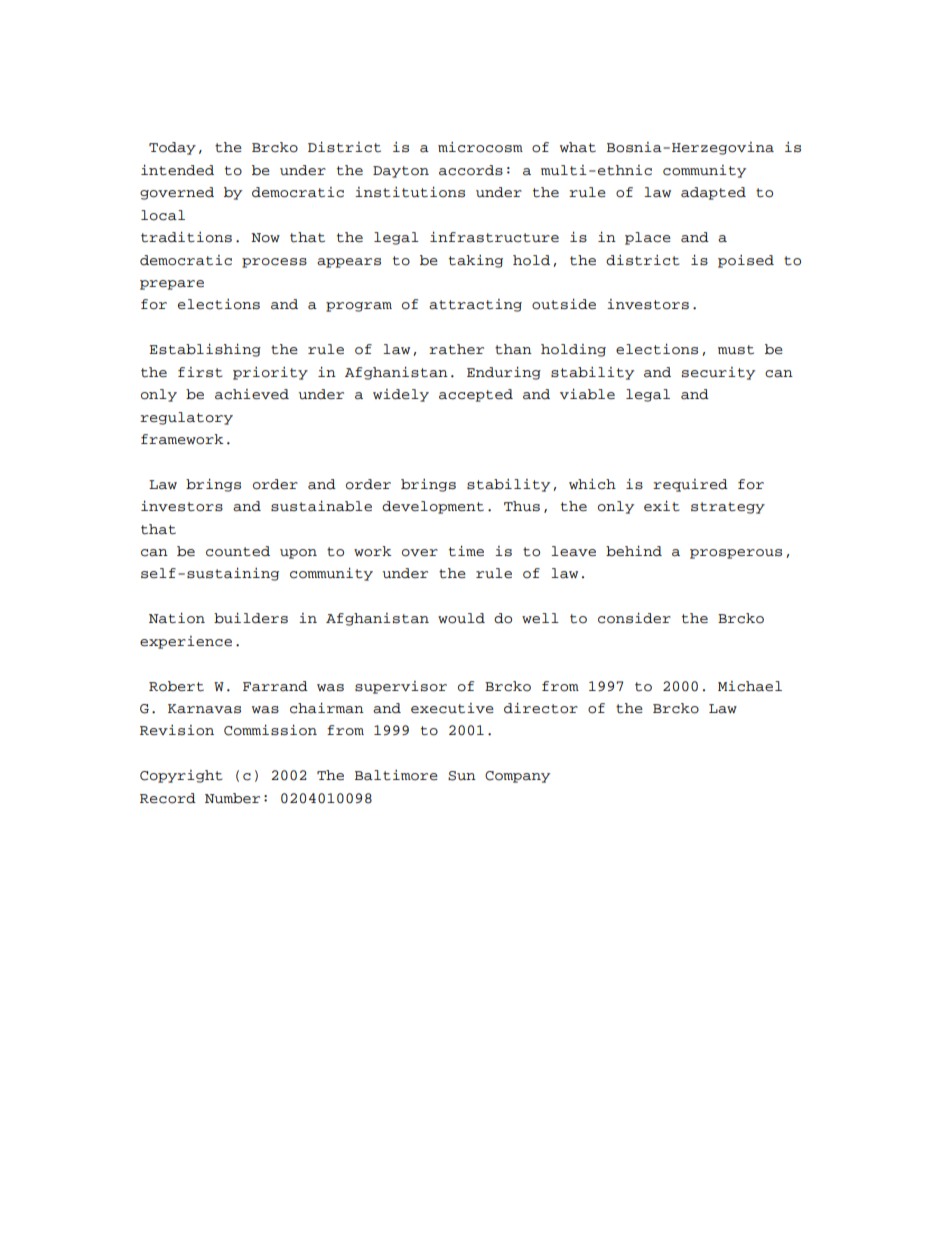 The width and height of the document is (952, 1233). I want to click on security, so click(718, 373).
